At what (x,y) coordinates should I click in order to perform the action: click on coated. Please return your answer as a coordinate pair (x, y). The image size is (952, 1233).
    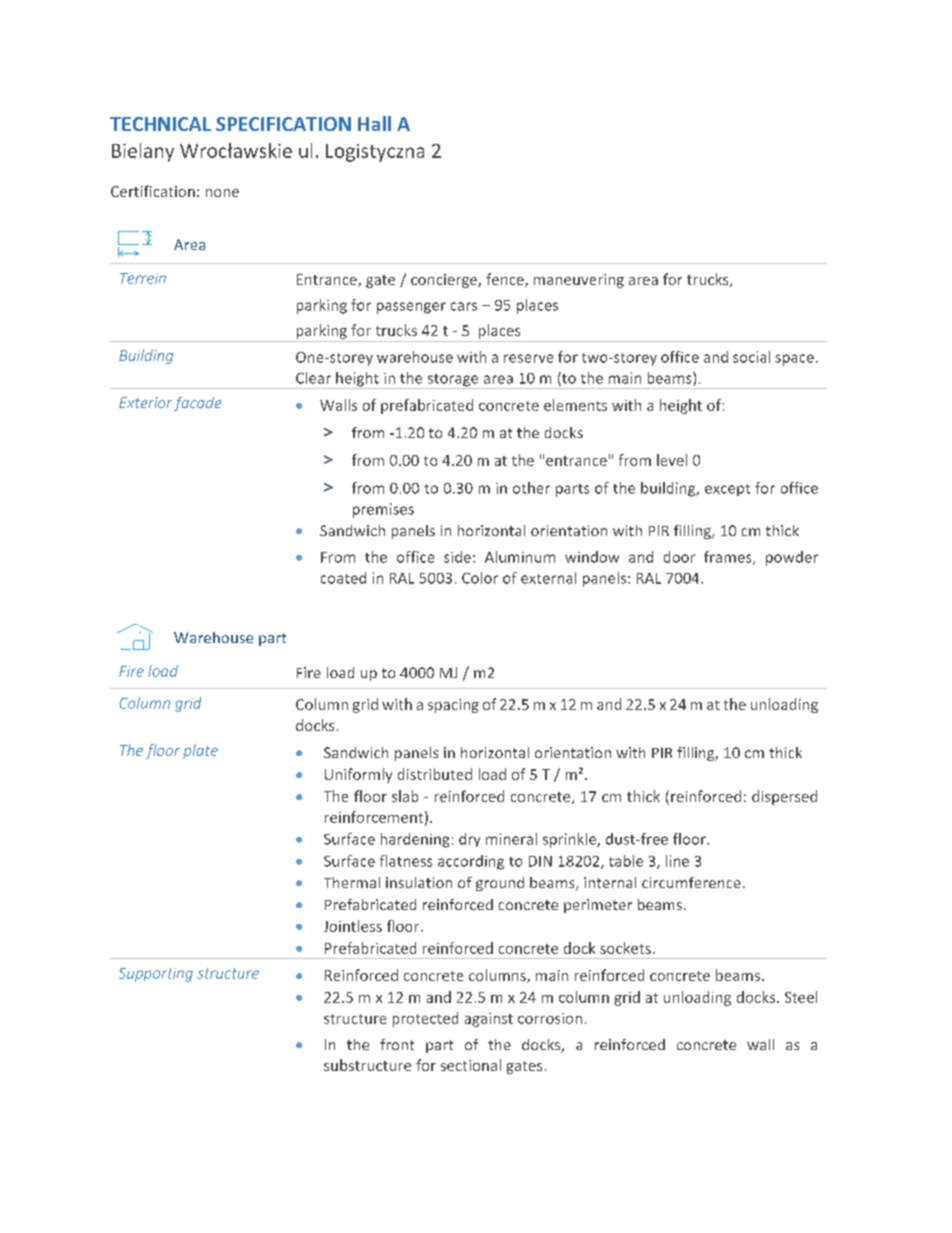
    Looking at the image, I should click on (343, 578).
